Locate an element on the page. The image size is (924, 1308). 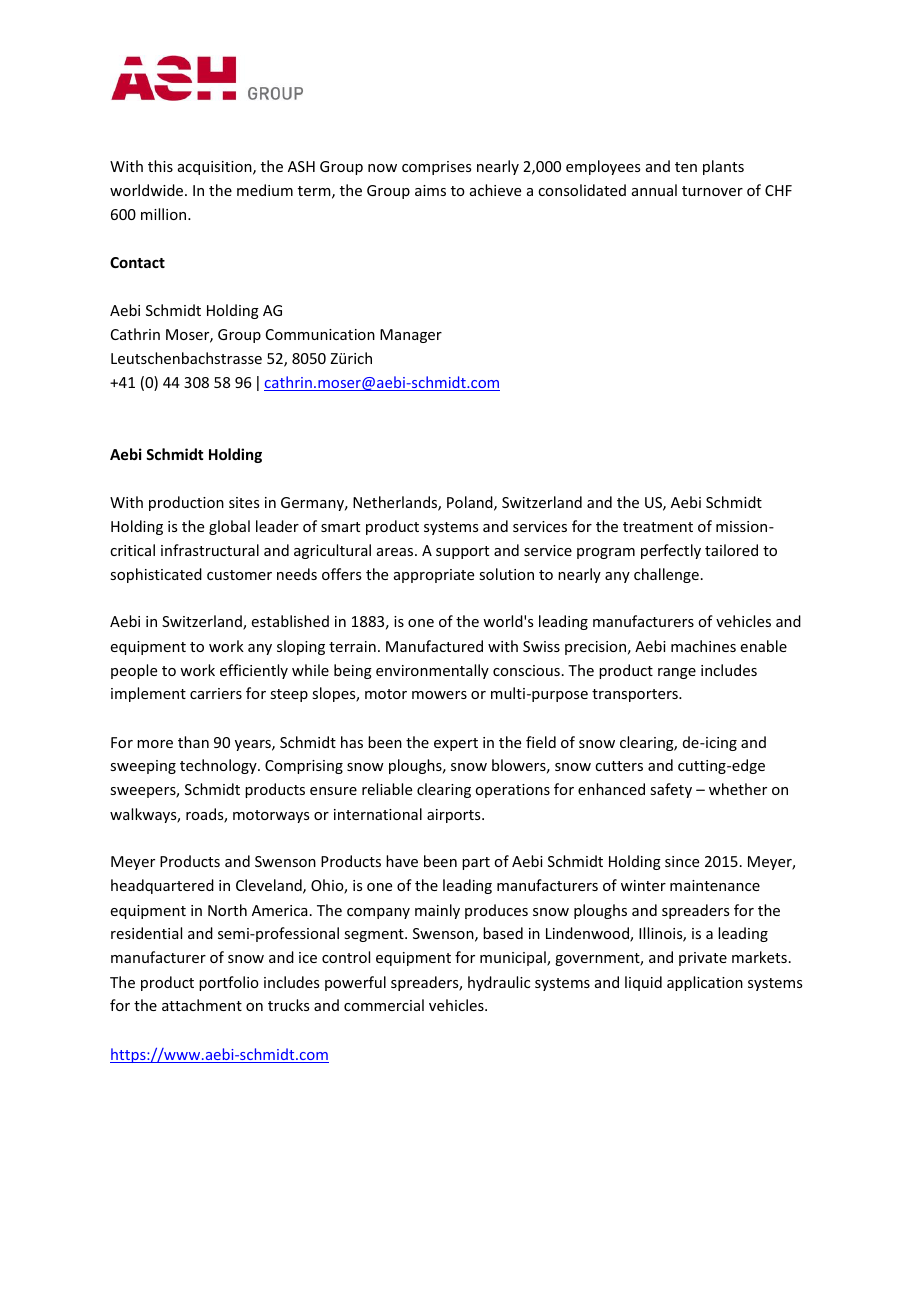
annual is located at coordinates (654, 190).
